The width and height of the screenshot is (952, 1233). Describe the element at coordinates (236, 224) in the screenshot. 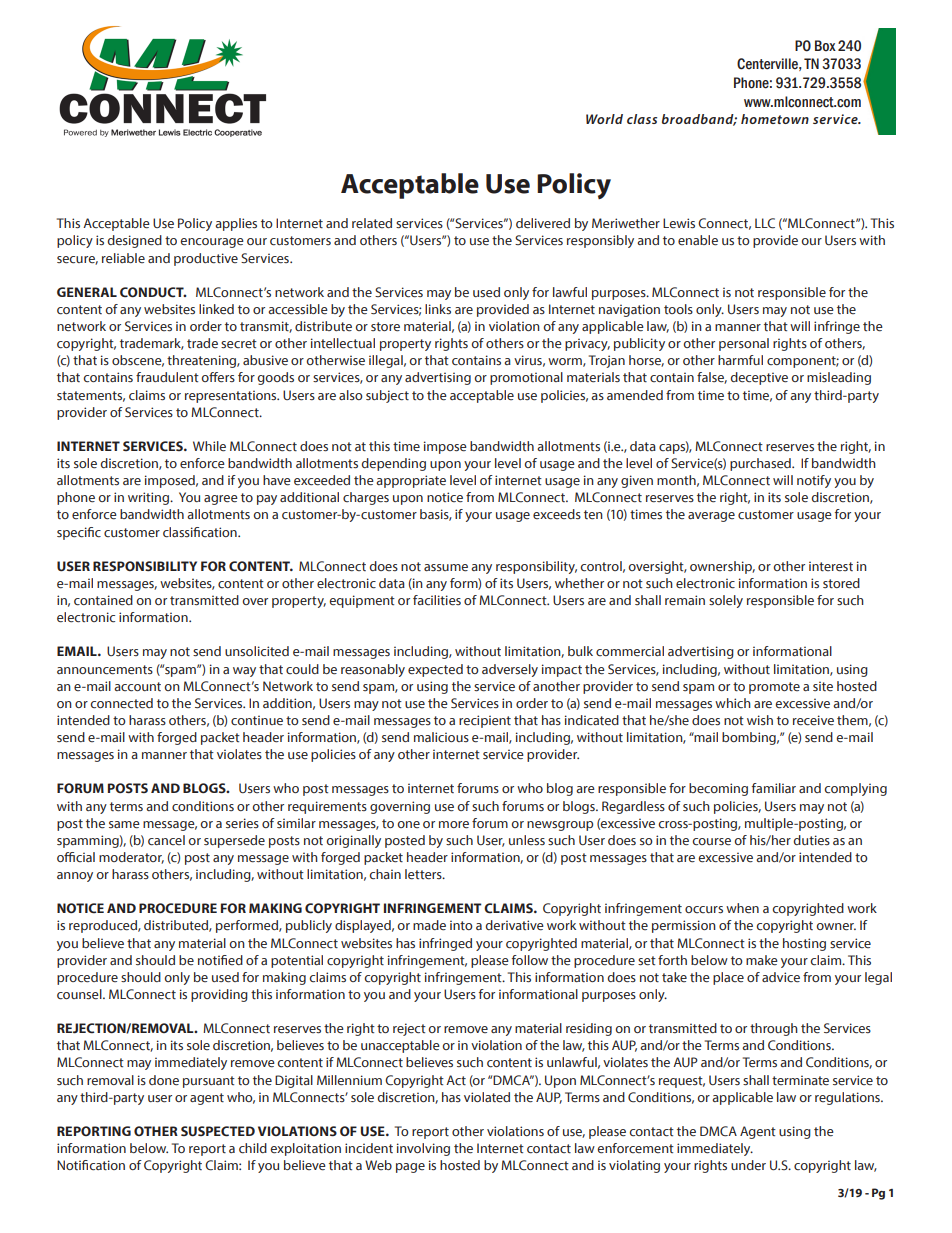

I see `applies` at that location.
